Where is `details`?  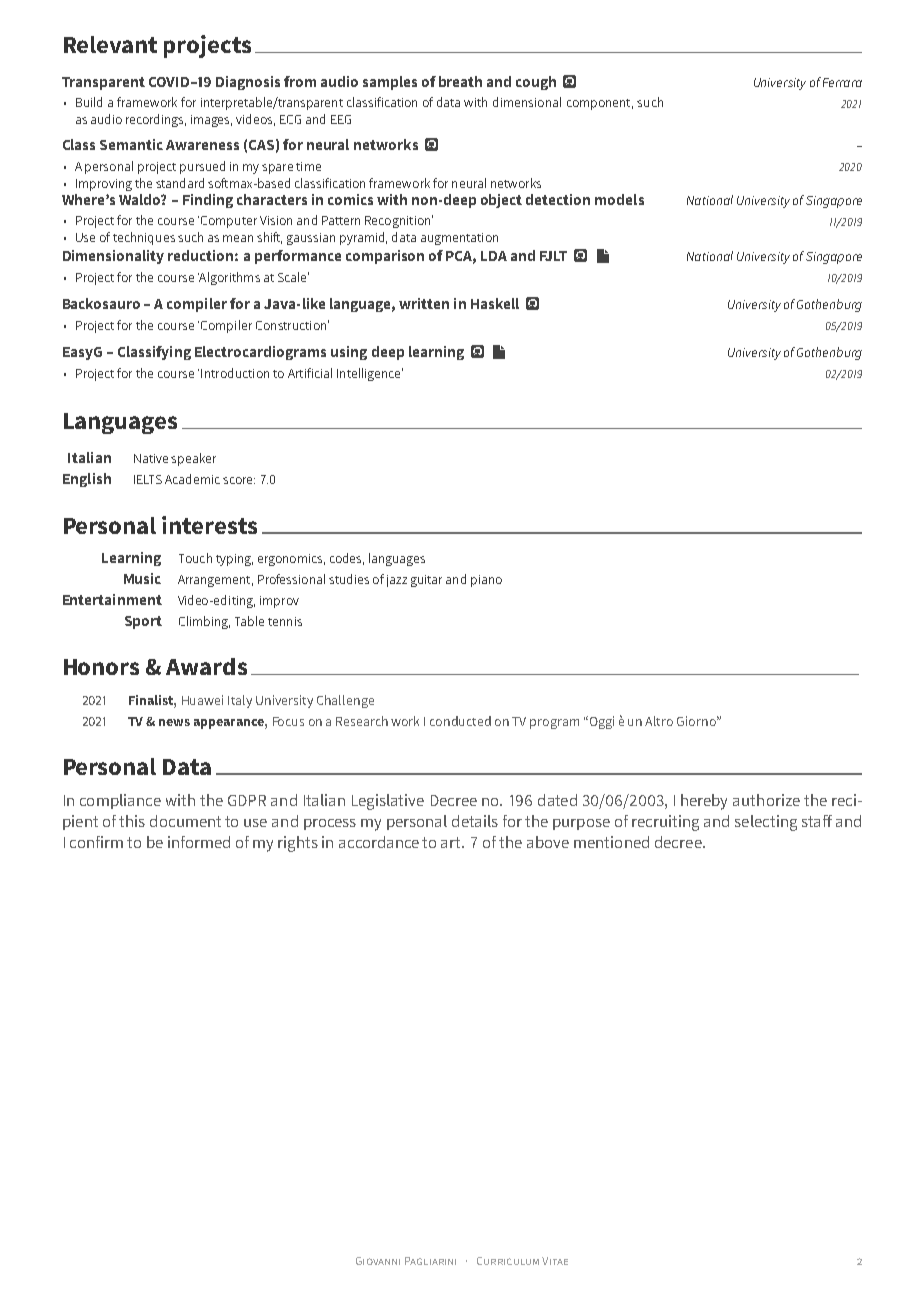
details is located at coordinates (475, 821).
